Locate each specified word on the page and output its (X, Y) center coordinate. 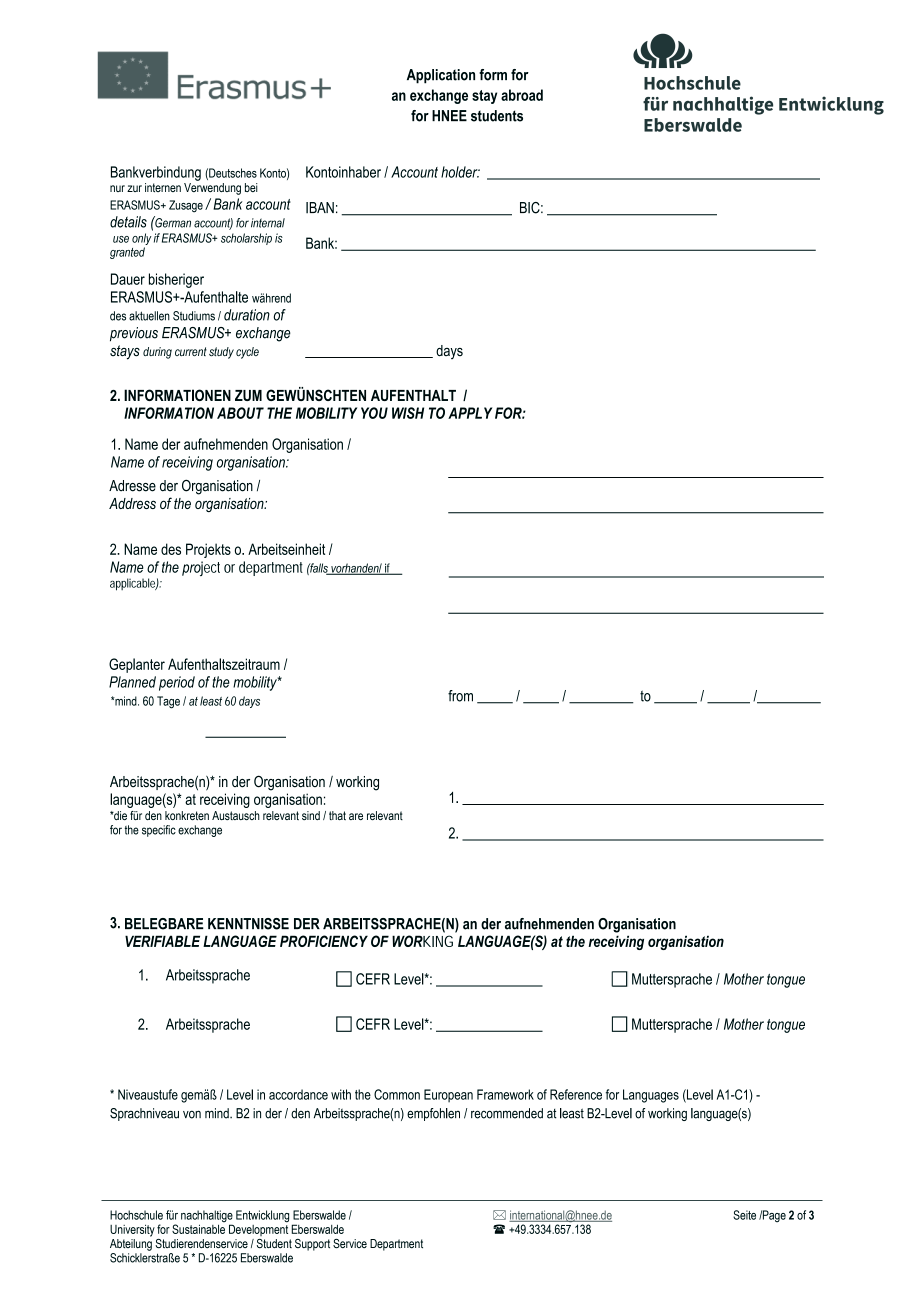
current (191, 351)
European (448, 1096)
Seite (744, 1215)
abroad (522, 95)
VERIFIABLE (162, 941)
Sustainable (198, 1229)
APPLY (470, 413)
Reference (576, 1094)
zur (134, 188)
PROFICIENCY (324, 941)
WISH (408, 413)
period (177, 683)
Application (441, 76)
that (337, 815)
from (460, 696)
